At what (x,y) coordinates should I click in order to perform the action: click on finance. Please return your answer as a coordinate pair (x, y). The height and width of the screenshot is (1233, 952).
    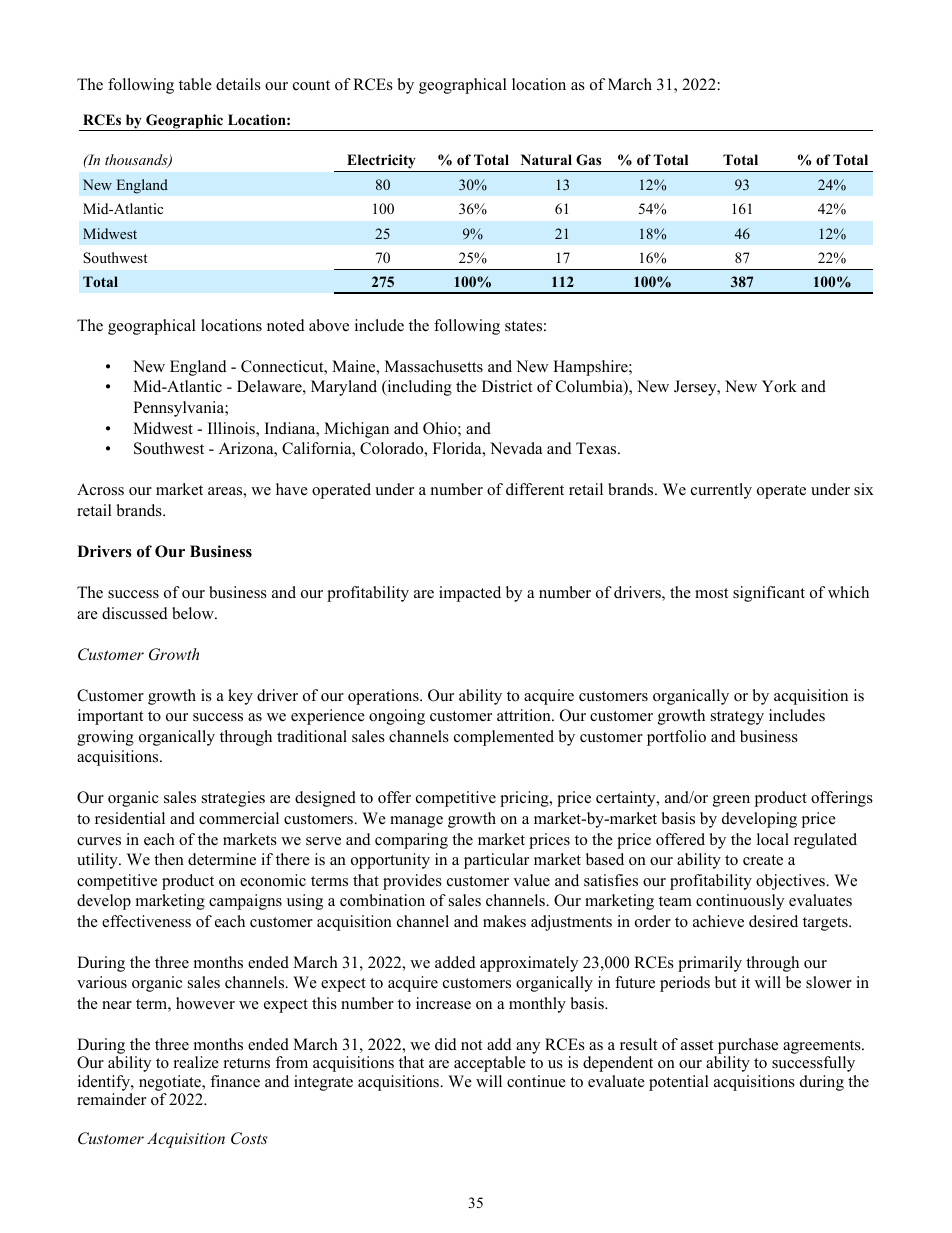
    Looking at the image, I should click on (235, 1081).
